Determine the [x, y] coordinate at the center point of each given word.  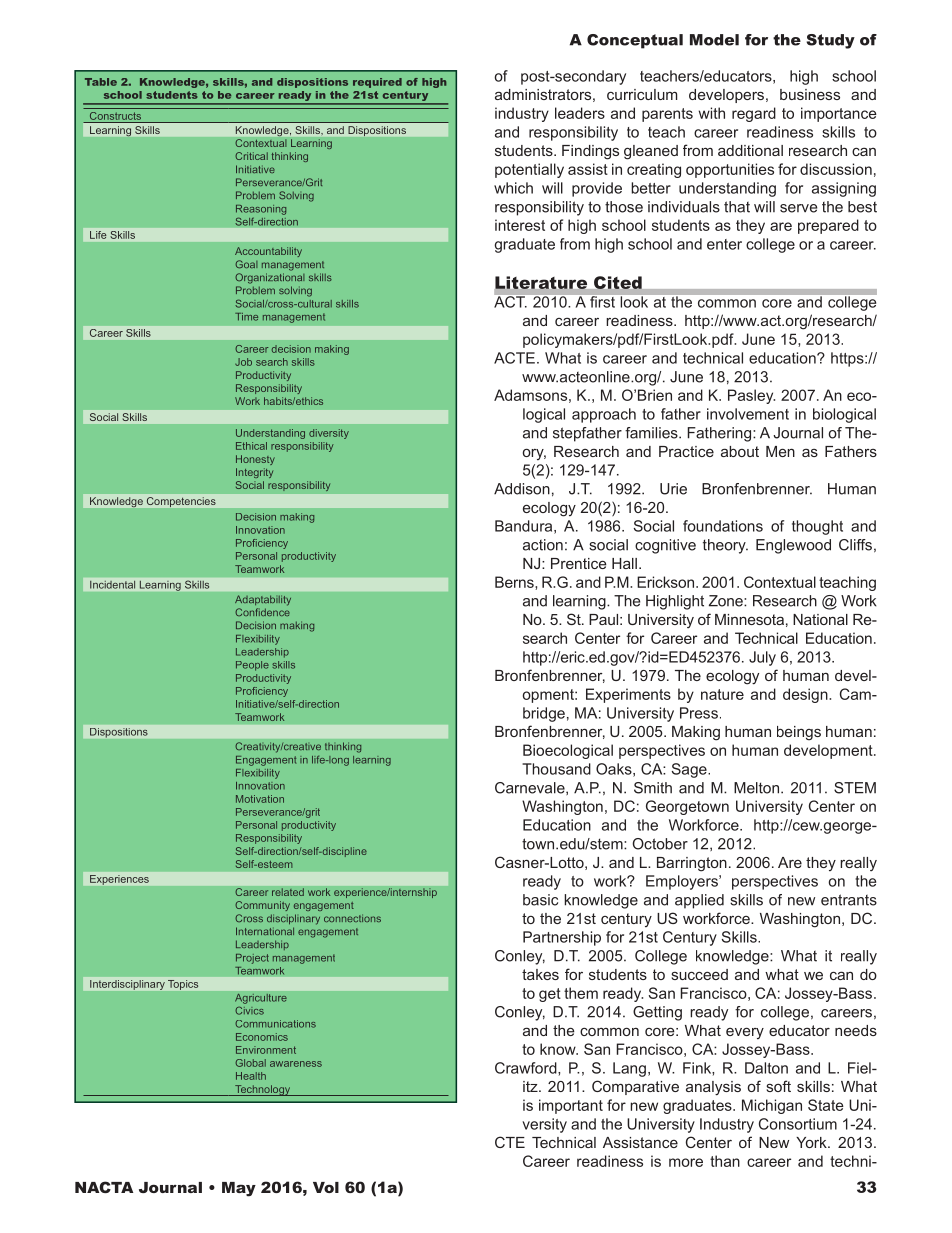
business [810, 94]
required [377, 83]
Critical [251, 156]
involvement [748, 414]
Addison [522, 489]
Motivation [260, 799]
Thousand [556, 769]
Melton [758, 788]
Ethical [251, 446]
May [239, 1189]
